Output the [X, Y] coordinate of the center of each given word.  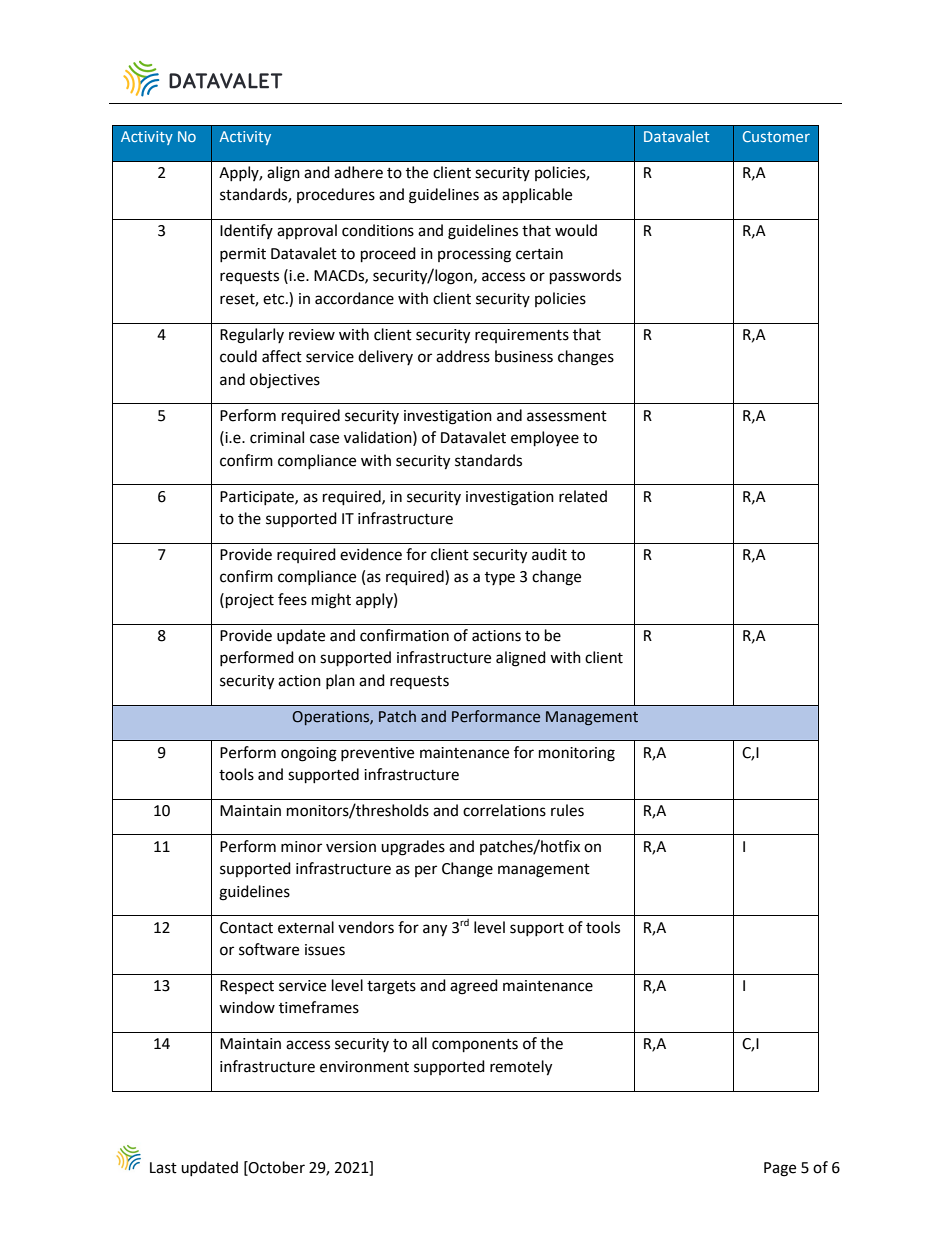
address [463, 356]
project [250, 601]
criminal [277, 437]
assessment [567, 416]
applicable [537, 195]
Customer [776, 136]
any [435, 930]
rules [567, 810]
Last [163, 1168]
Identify [246, 231]
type [500, 578]
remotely [521, 1068]
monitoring [577, 754]
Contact [246, 928]
